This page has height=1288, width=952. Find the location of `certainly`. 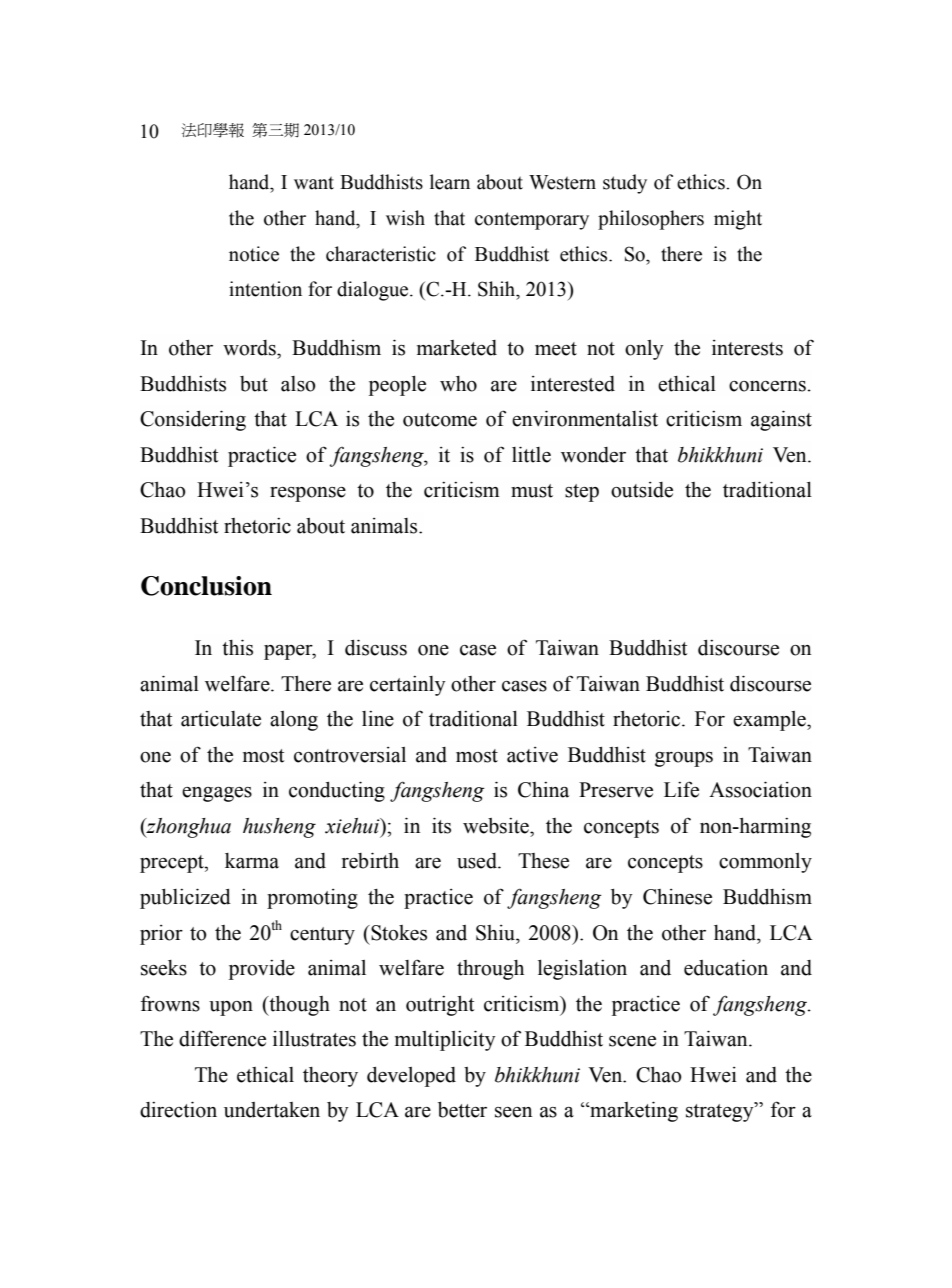

certainly is located at coordinates (408, 686).
